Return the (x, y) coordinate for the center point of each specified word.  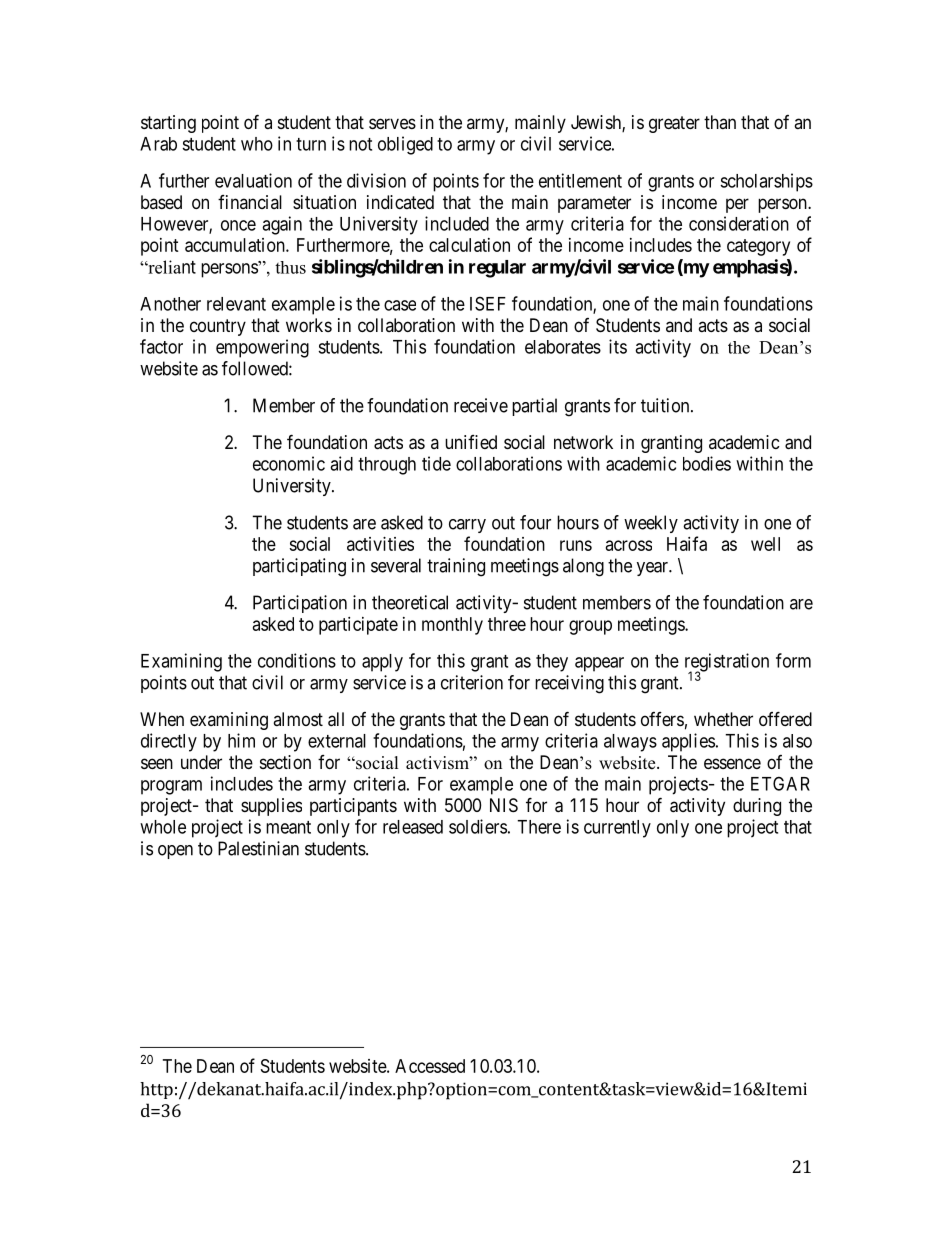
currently (617, 829)
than (720, 122)
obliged (405, 145)
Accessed (430, 1066)
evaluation (253, 180)
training (456, 567)
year (653, 569)
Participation (300, 604)
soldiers (478, 826)
